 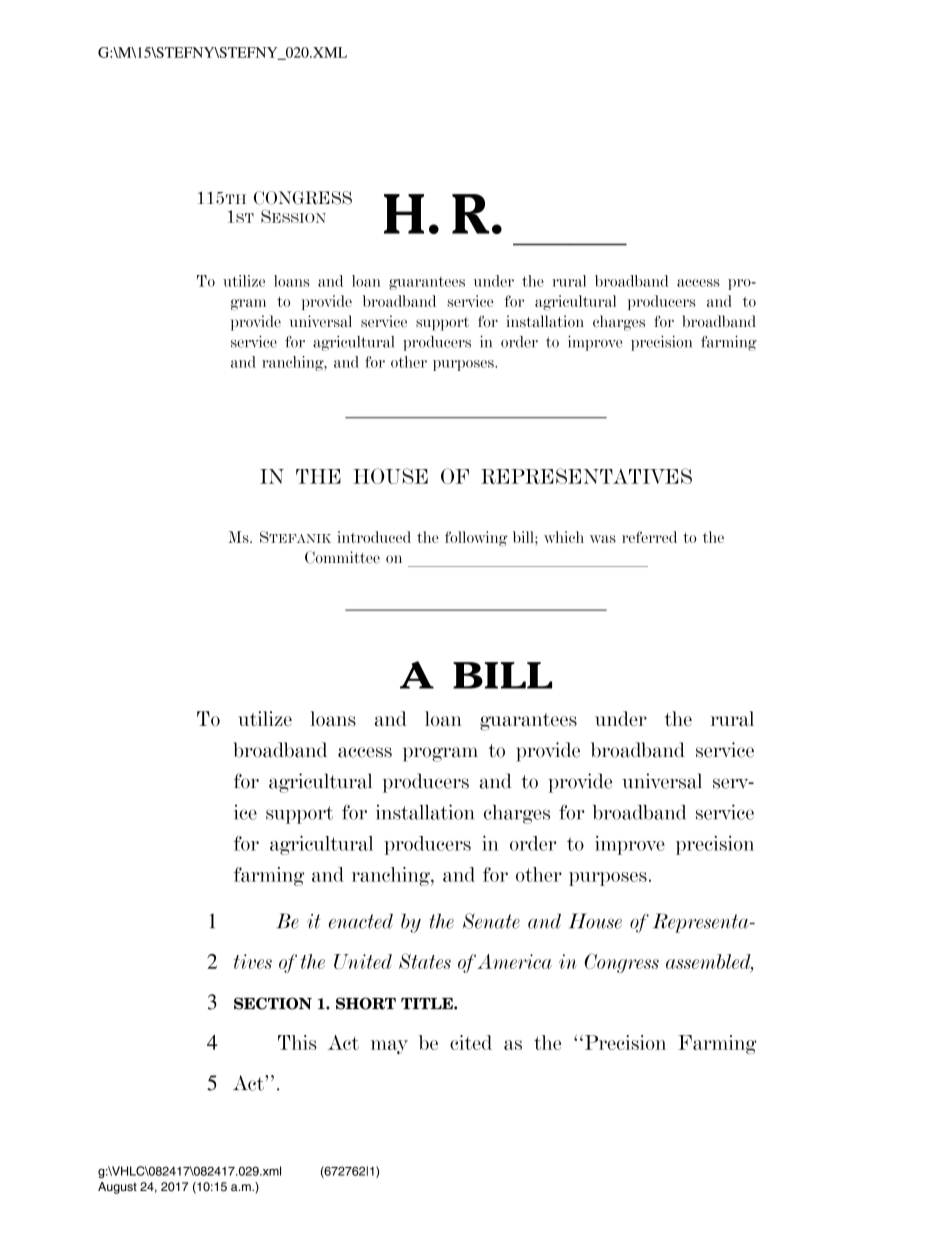 What do you see at coordinates (603, 539) in the screenshot?
I see `was` at bounding box center [603, 539].
